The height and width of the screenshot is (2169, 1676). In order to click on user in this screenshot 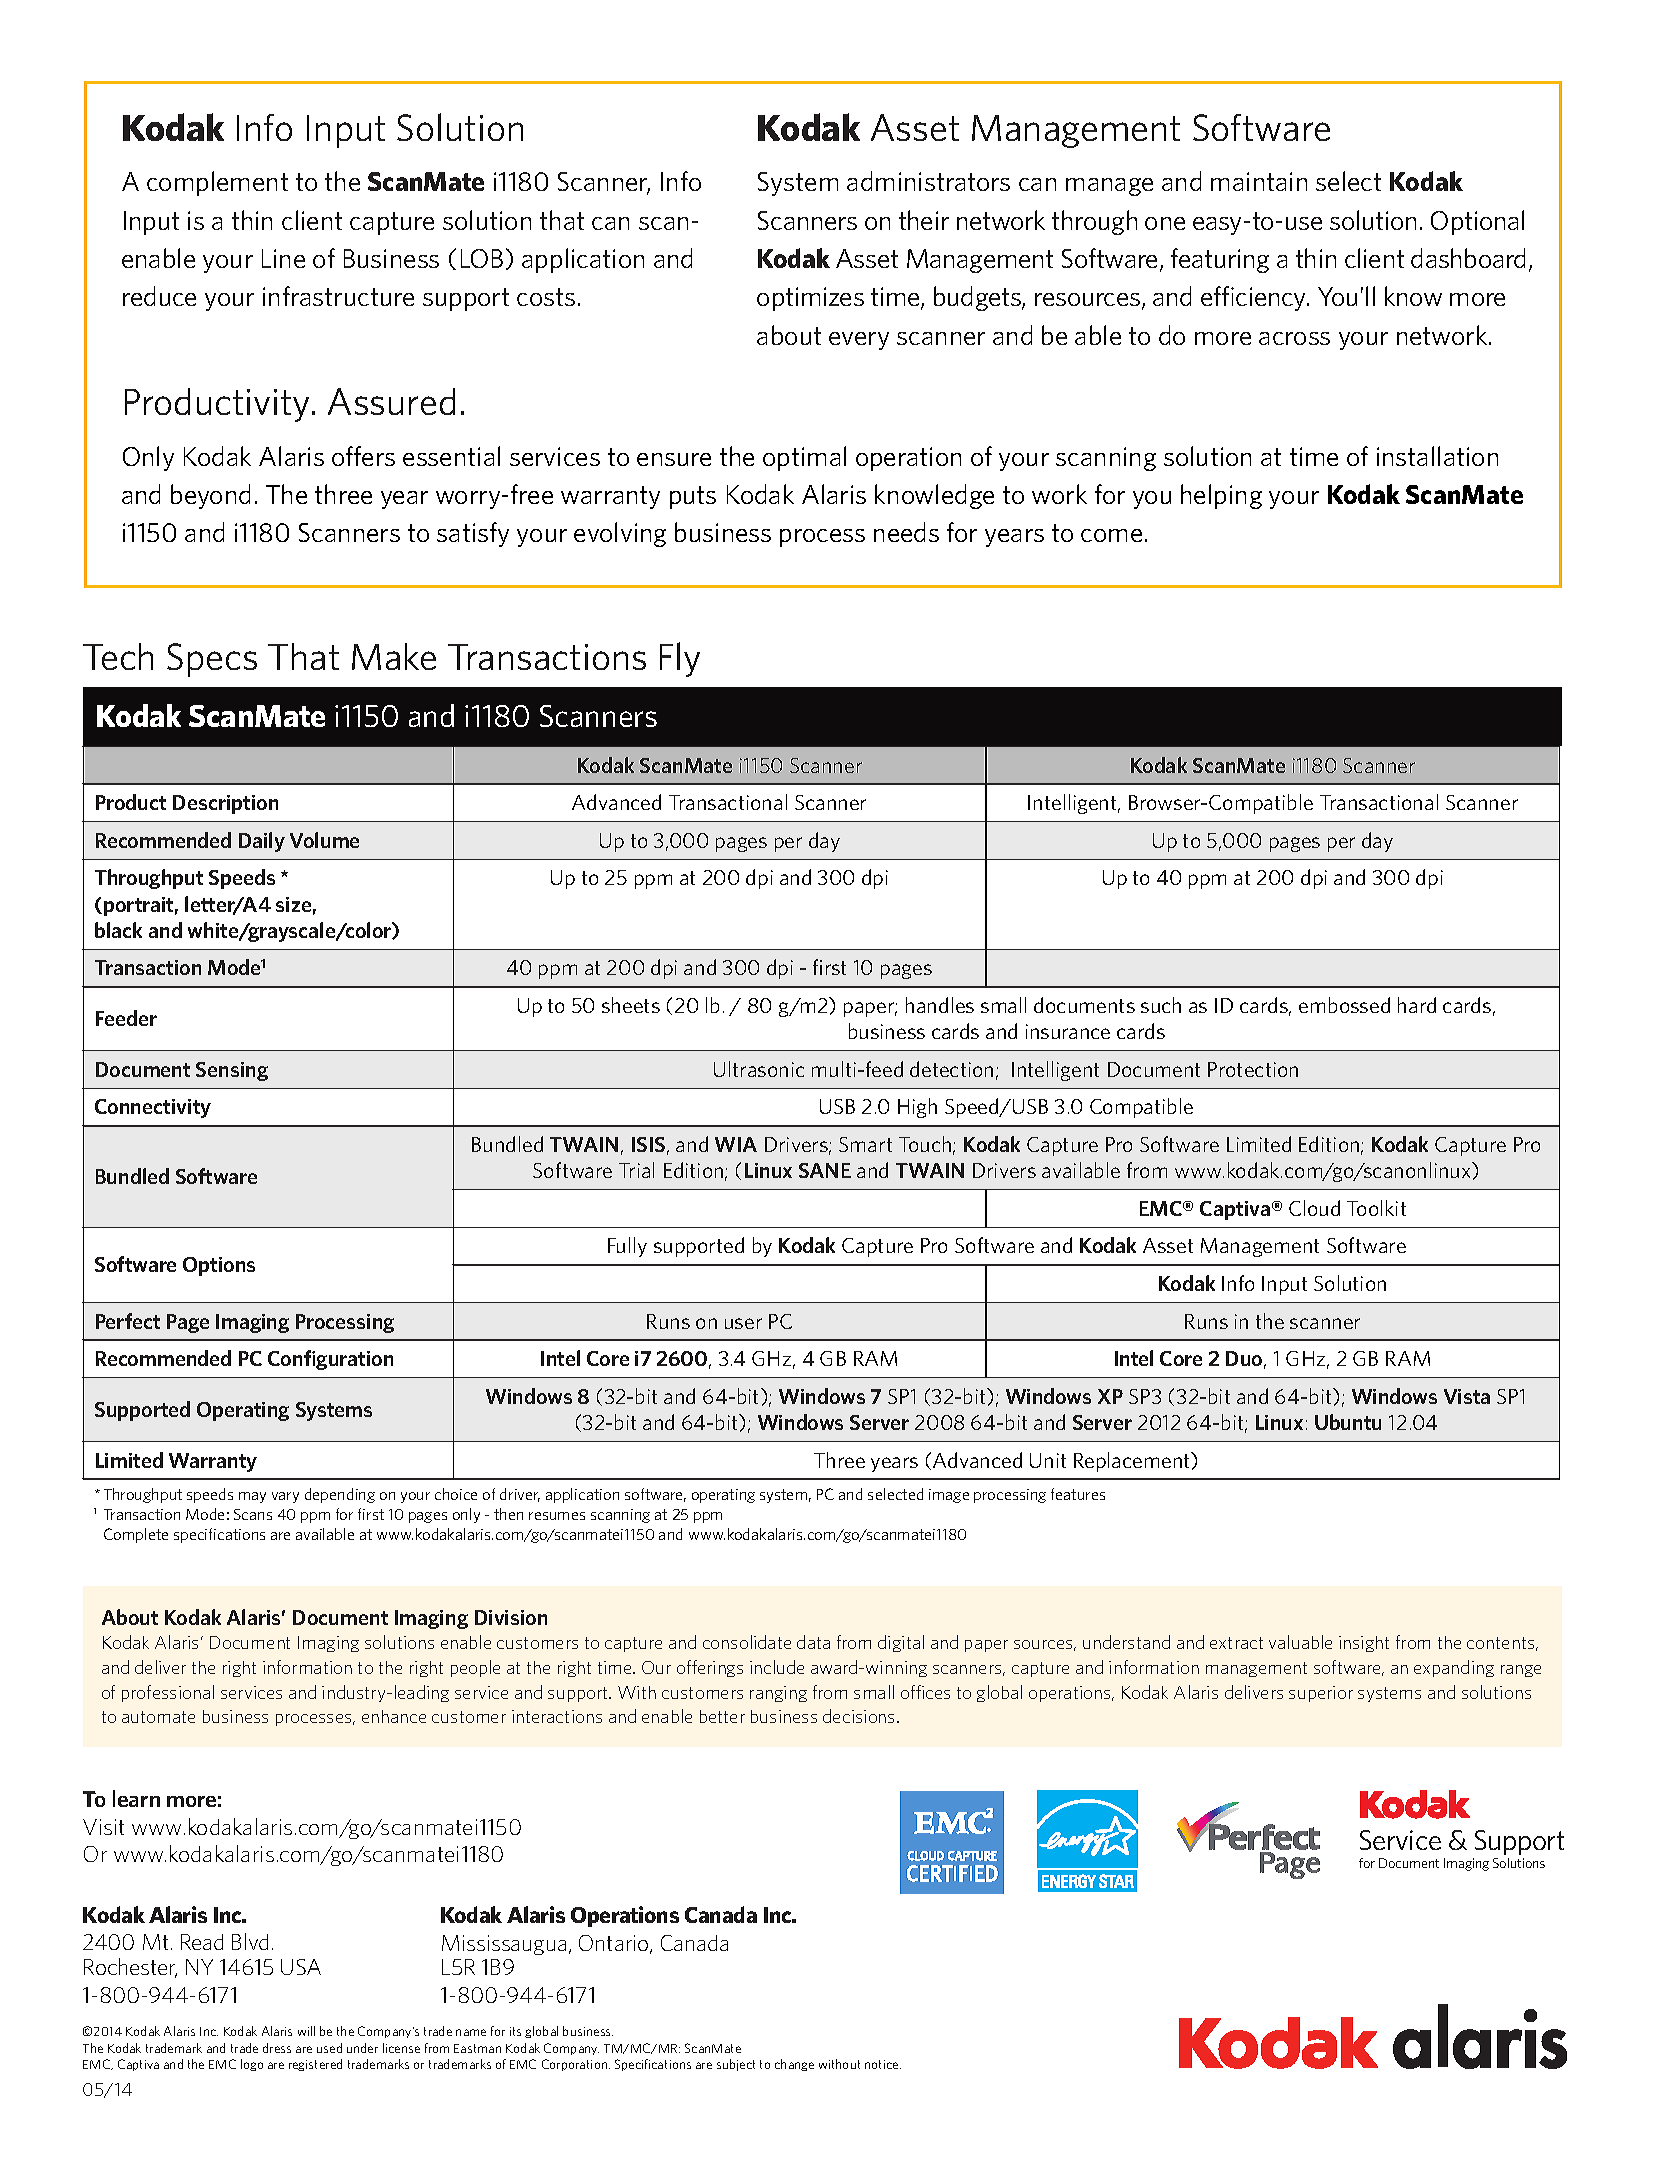, I will do `click(743, 1323)`.
